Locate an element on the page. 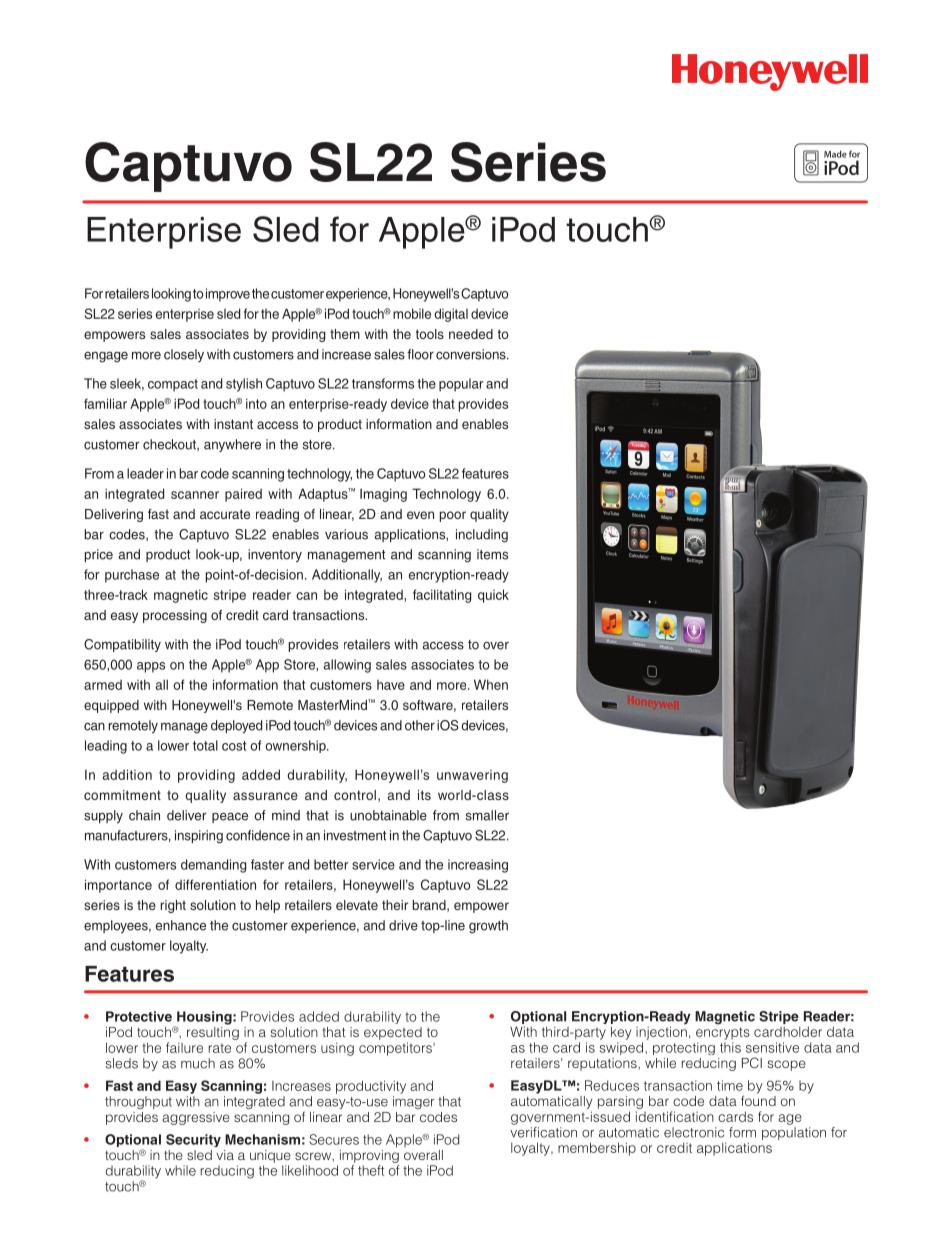 The image size is (952, 1233). imager is located at coordinates (413, 1102).
